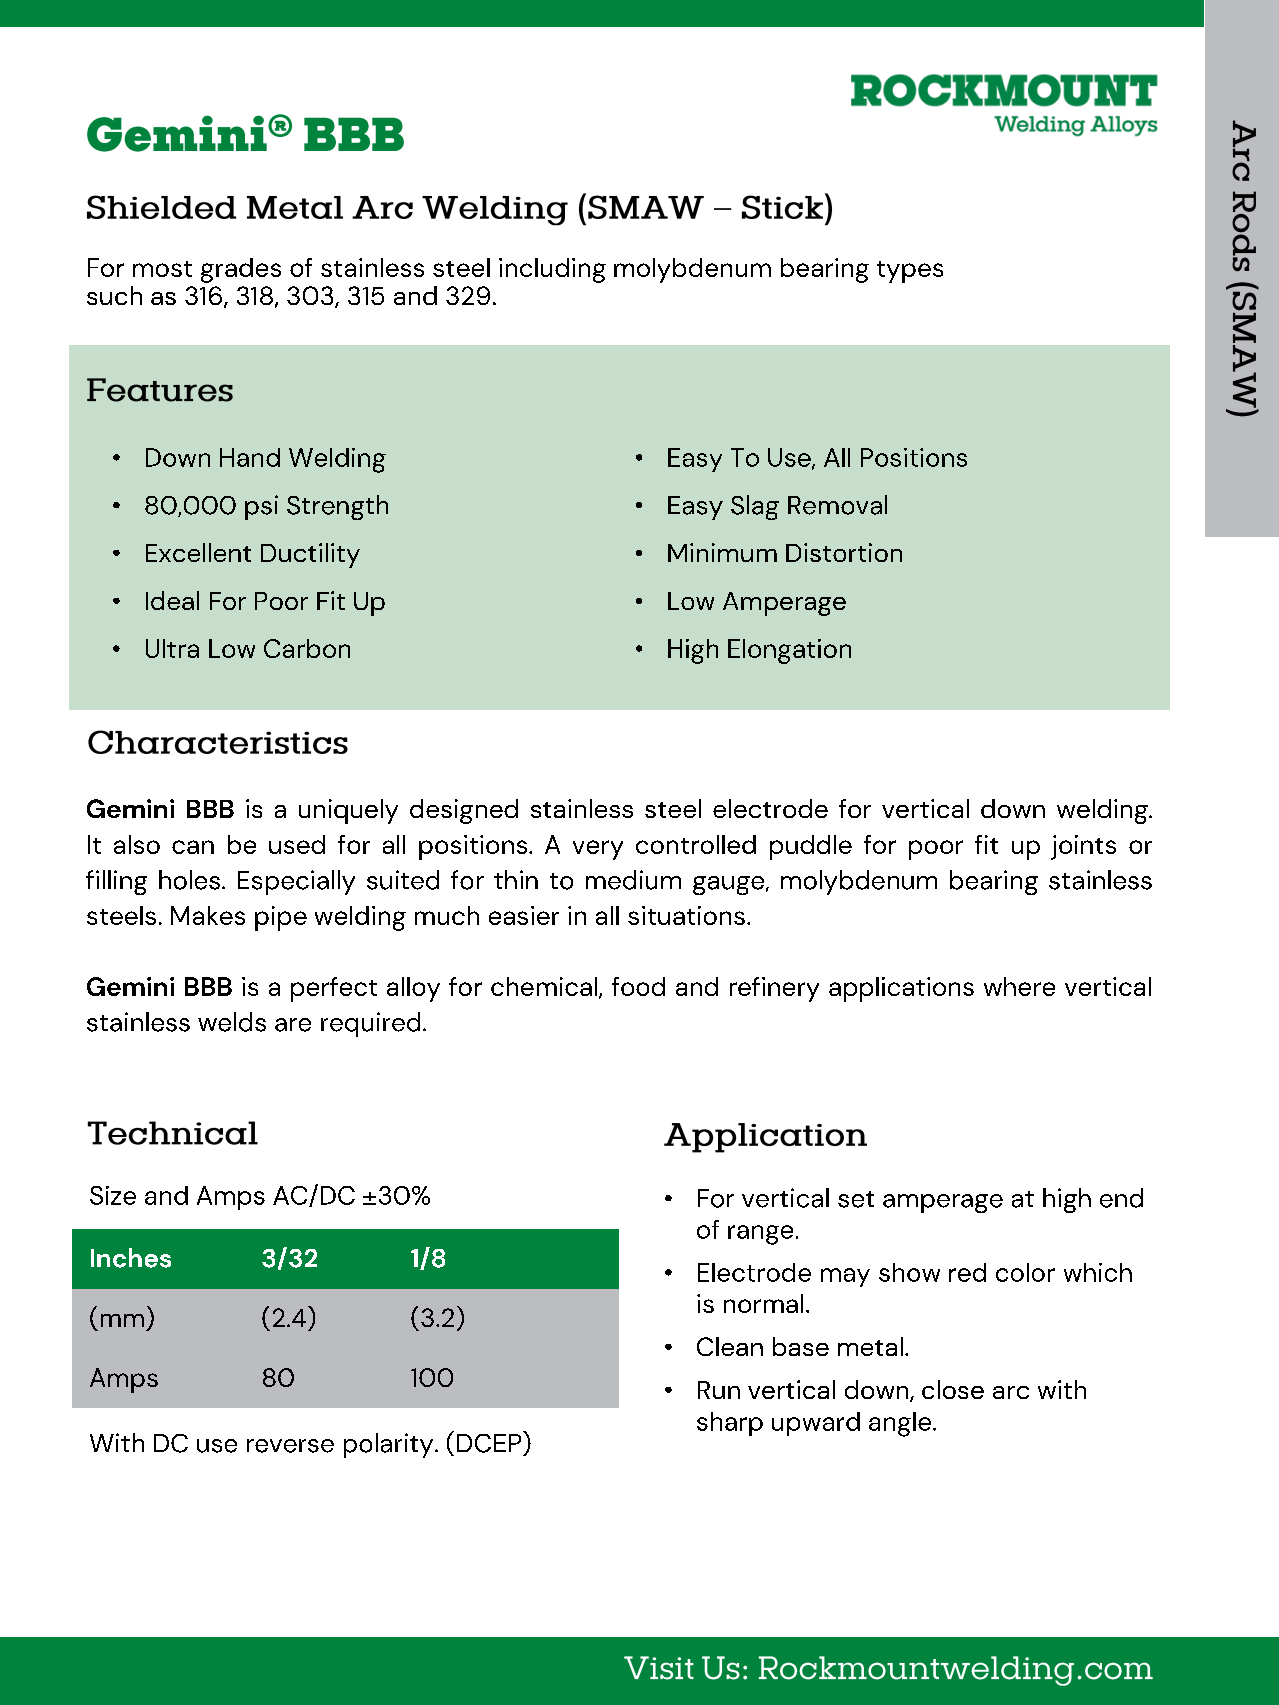 This screenshot has width=1279, height=1705. I want to click on range, so click(760, 1235).
